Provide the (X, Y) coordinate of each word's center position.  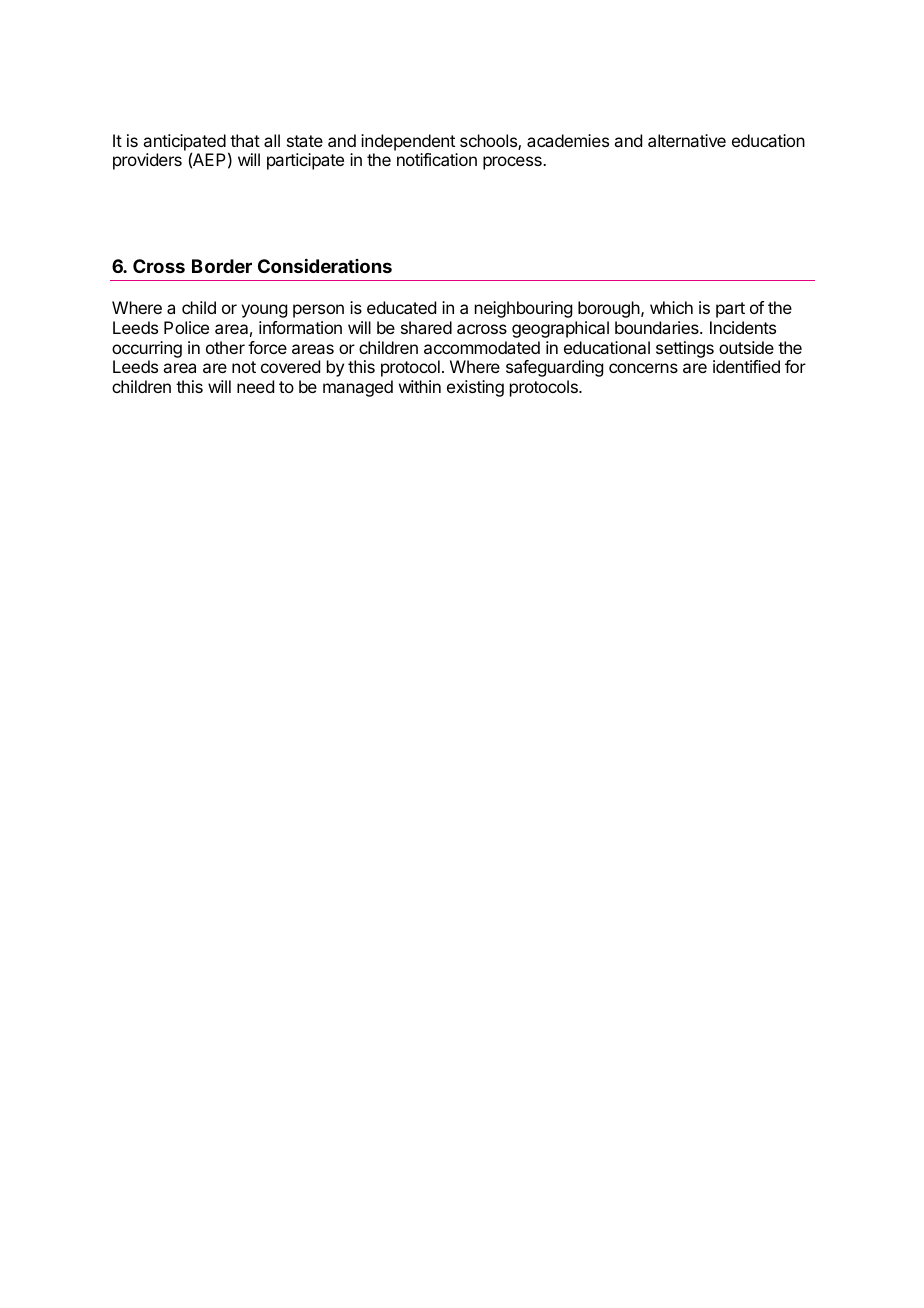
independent (408, 142)
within (420, 386)
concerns (643, 368)
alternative (687, 140)
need (255, 386)
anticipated (184, 143)
